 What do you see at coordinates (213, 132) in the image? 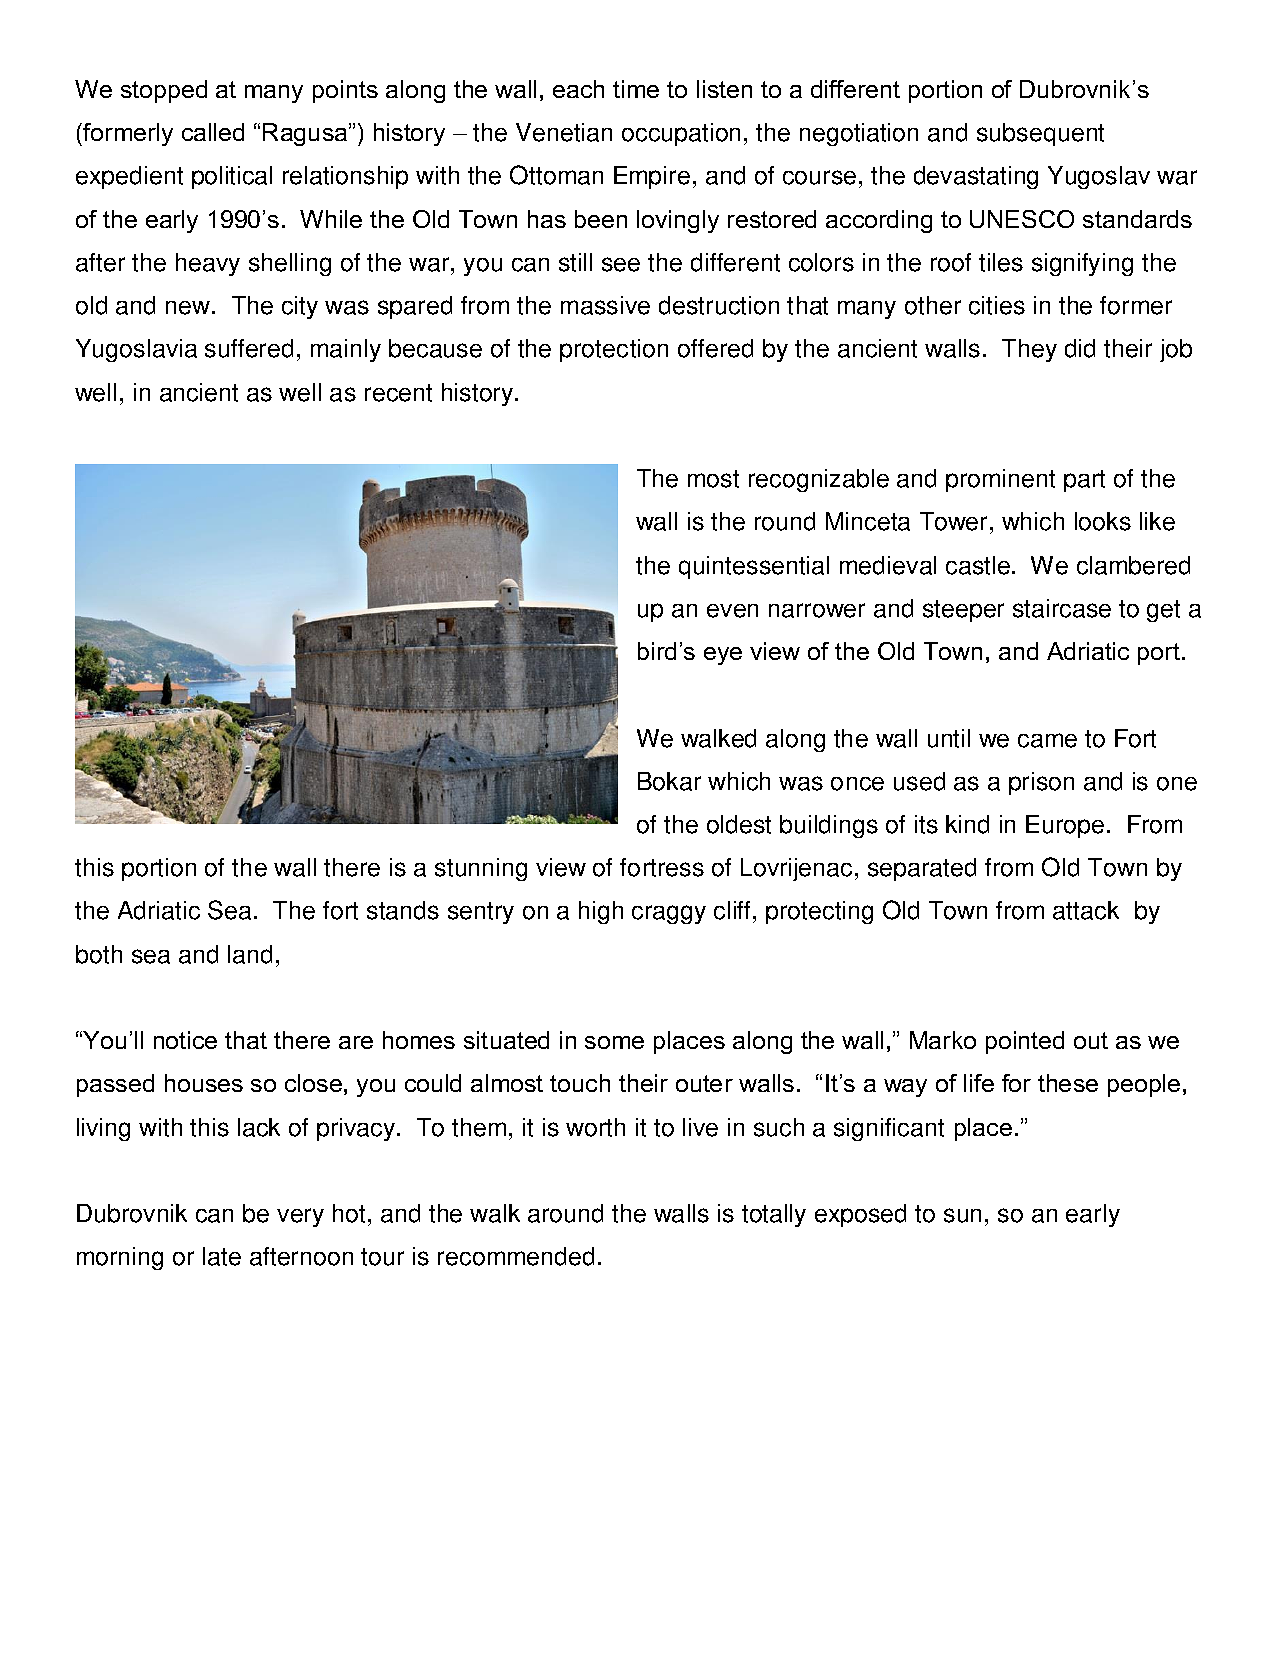
I see `called` at bounding box center [213, 132].
